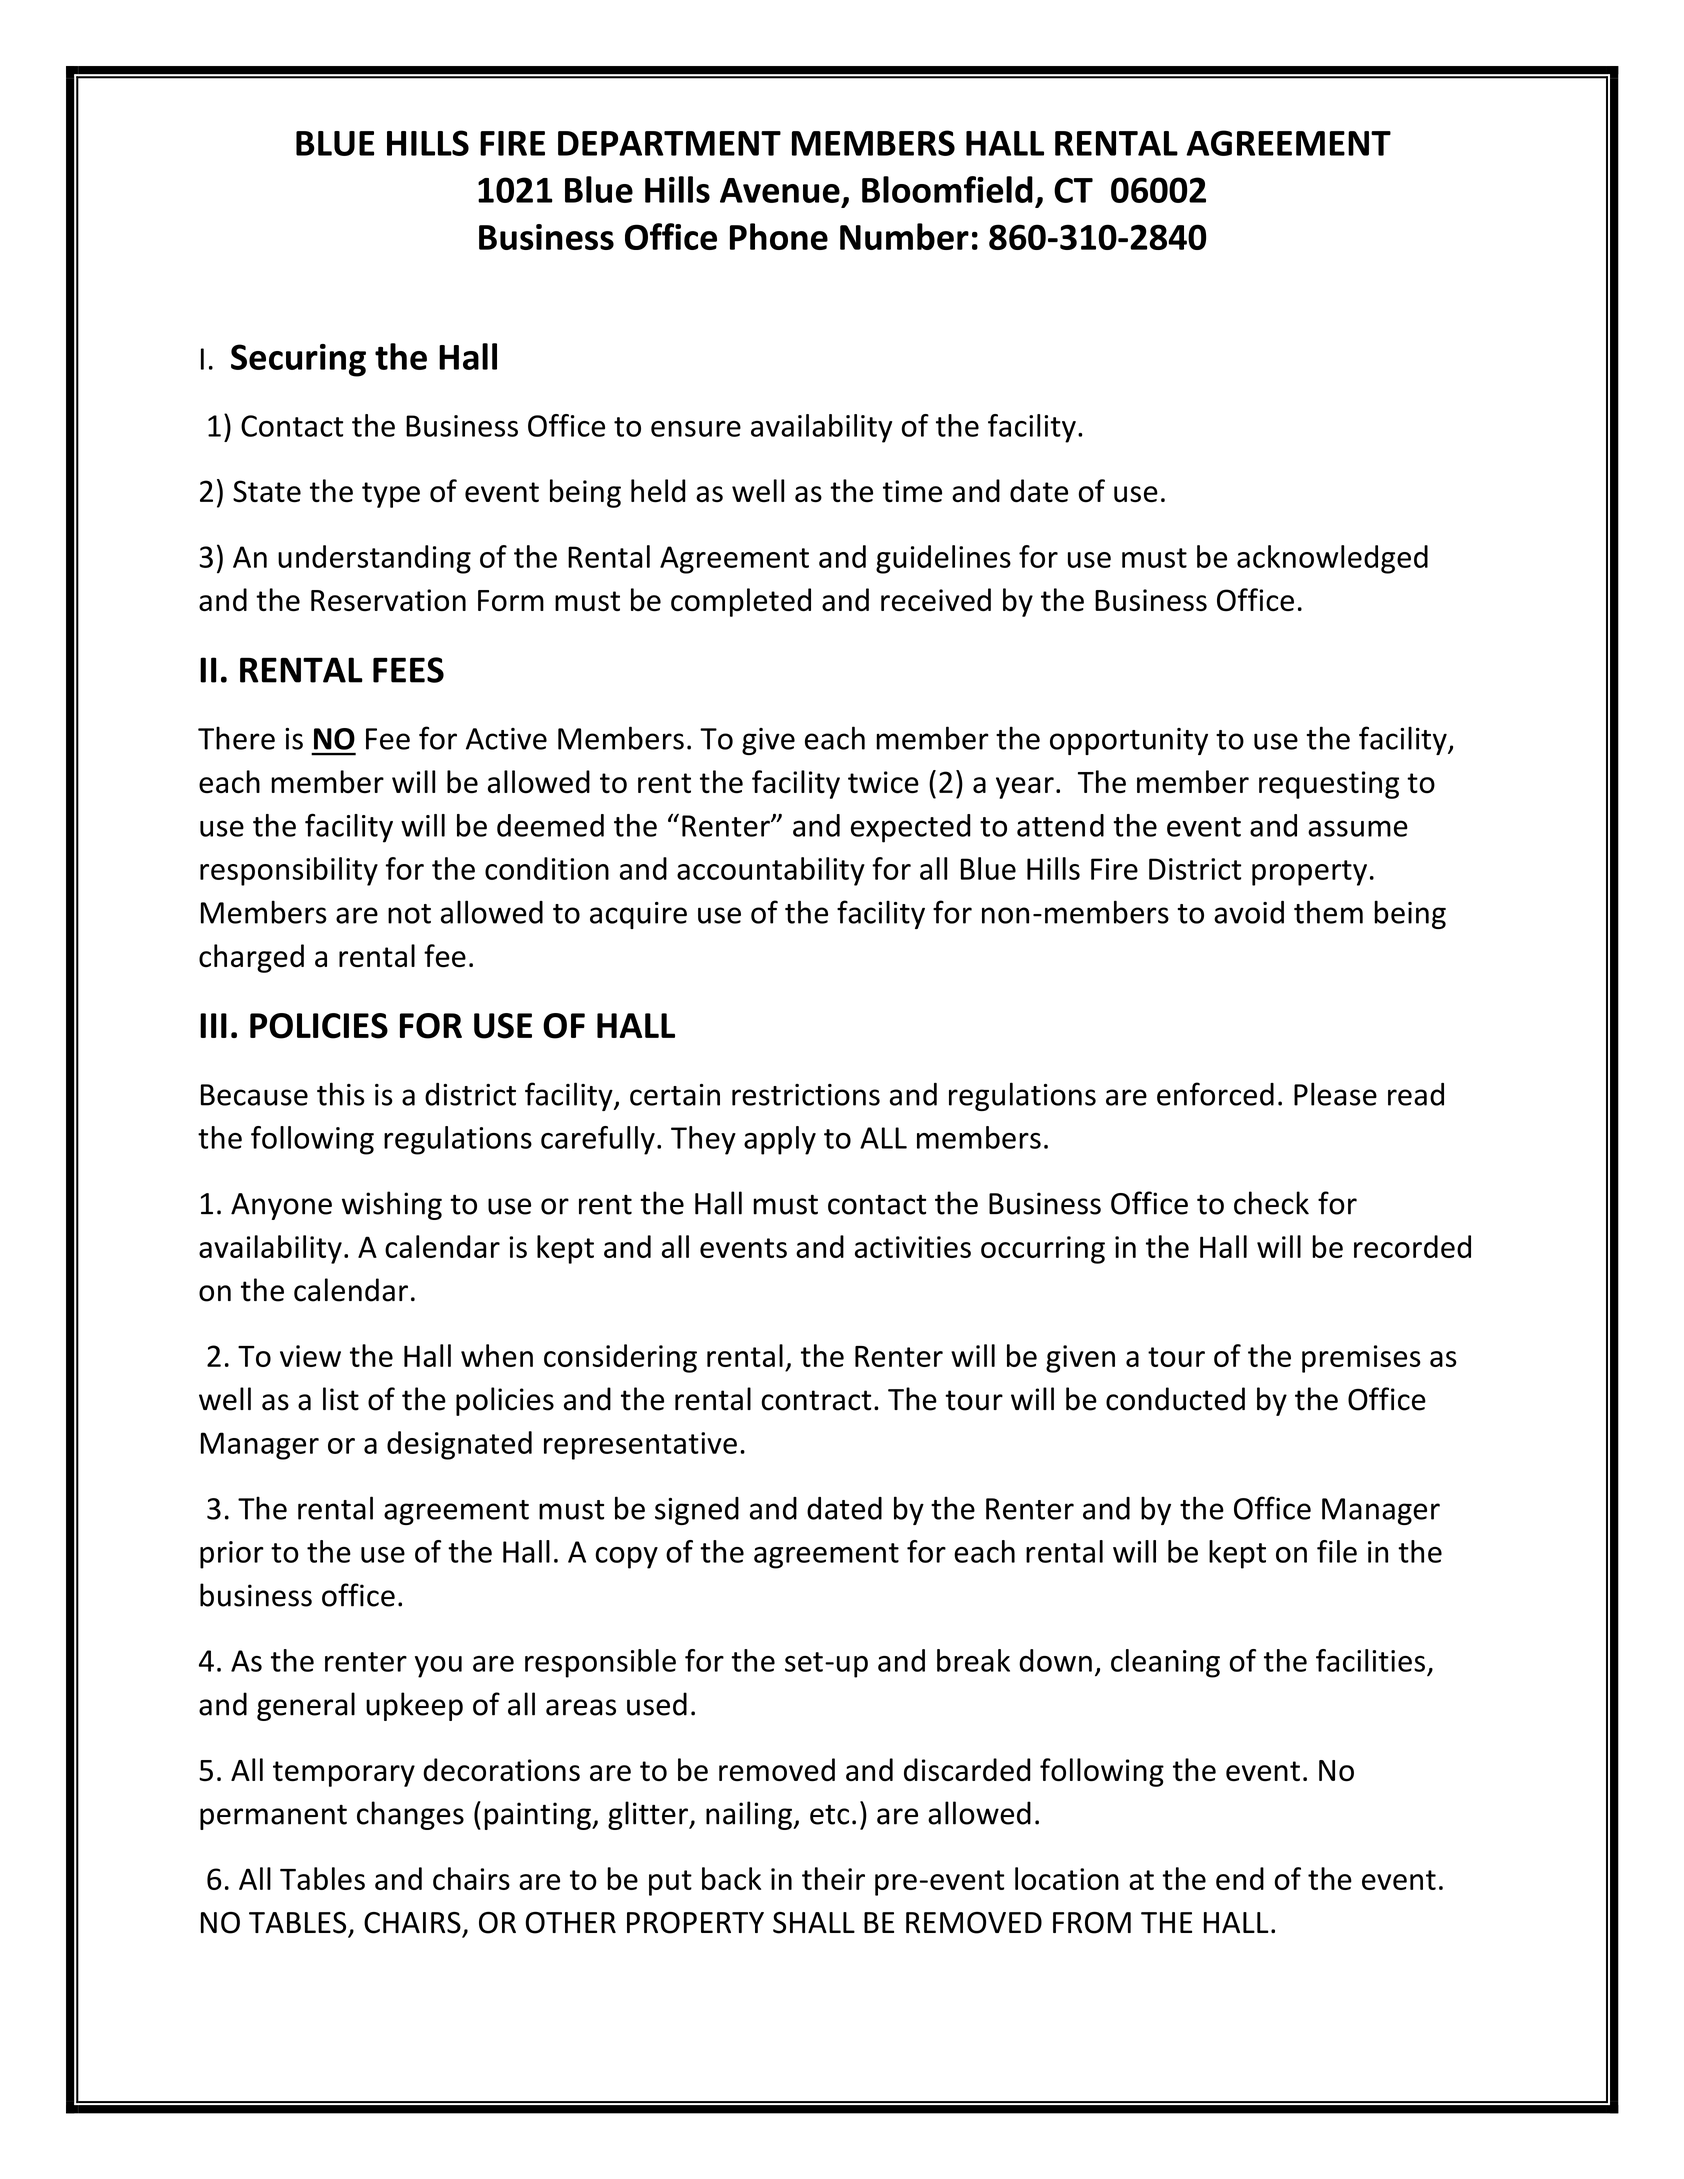 The width and height of the screenshot is (1684, 2179). I want to click on acknowledged, so click(1332, 559).
